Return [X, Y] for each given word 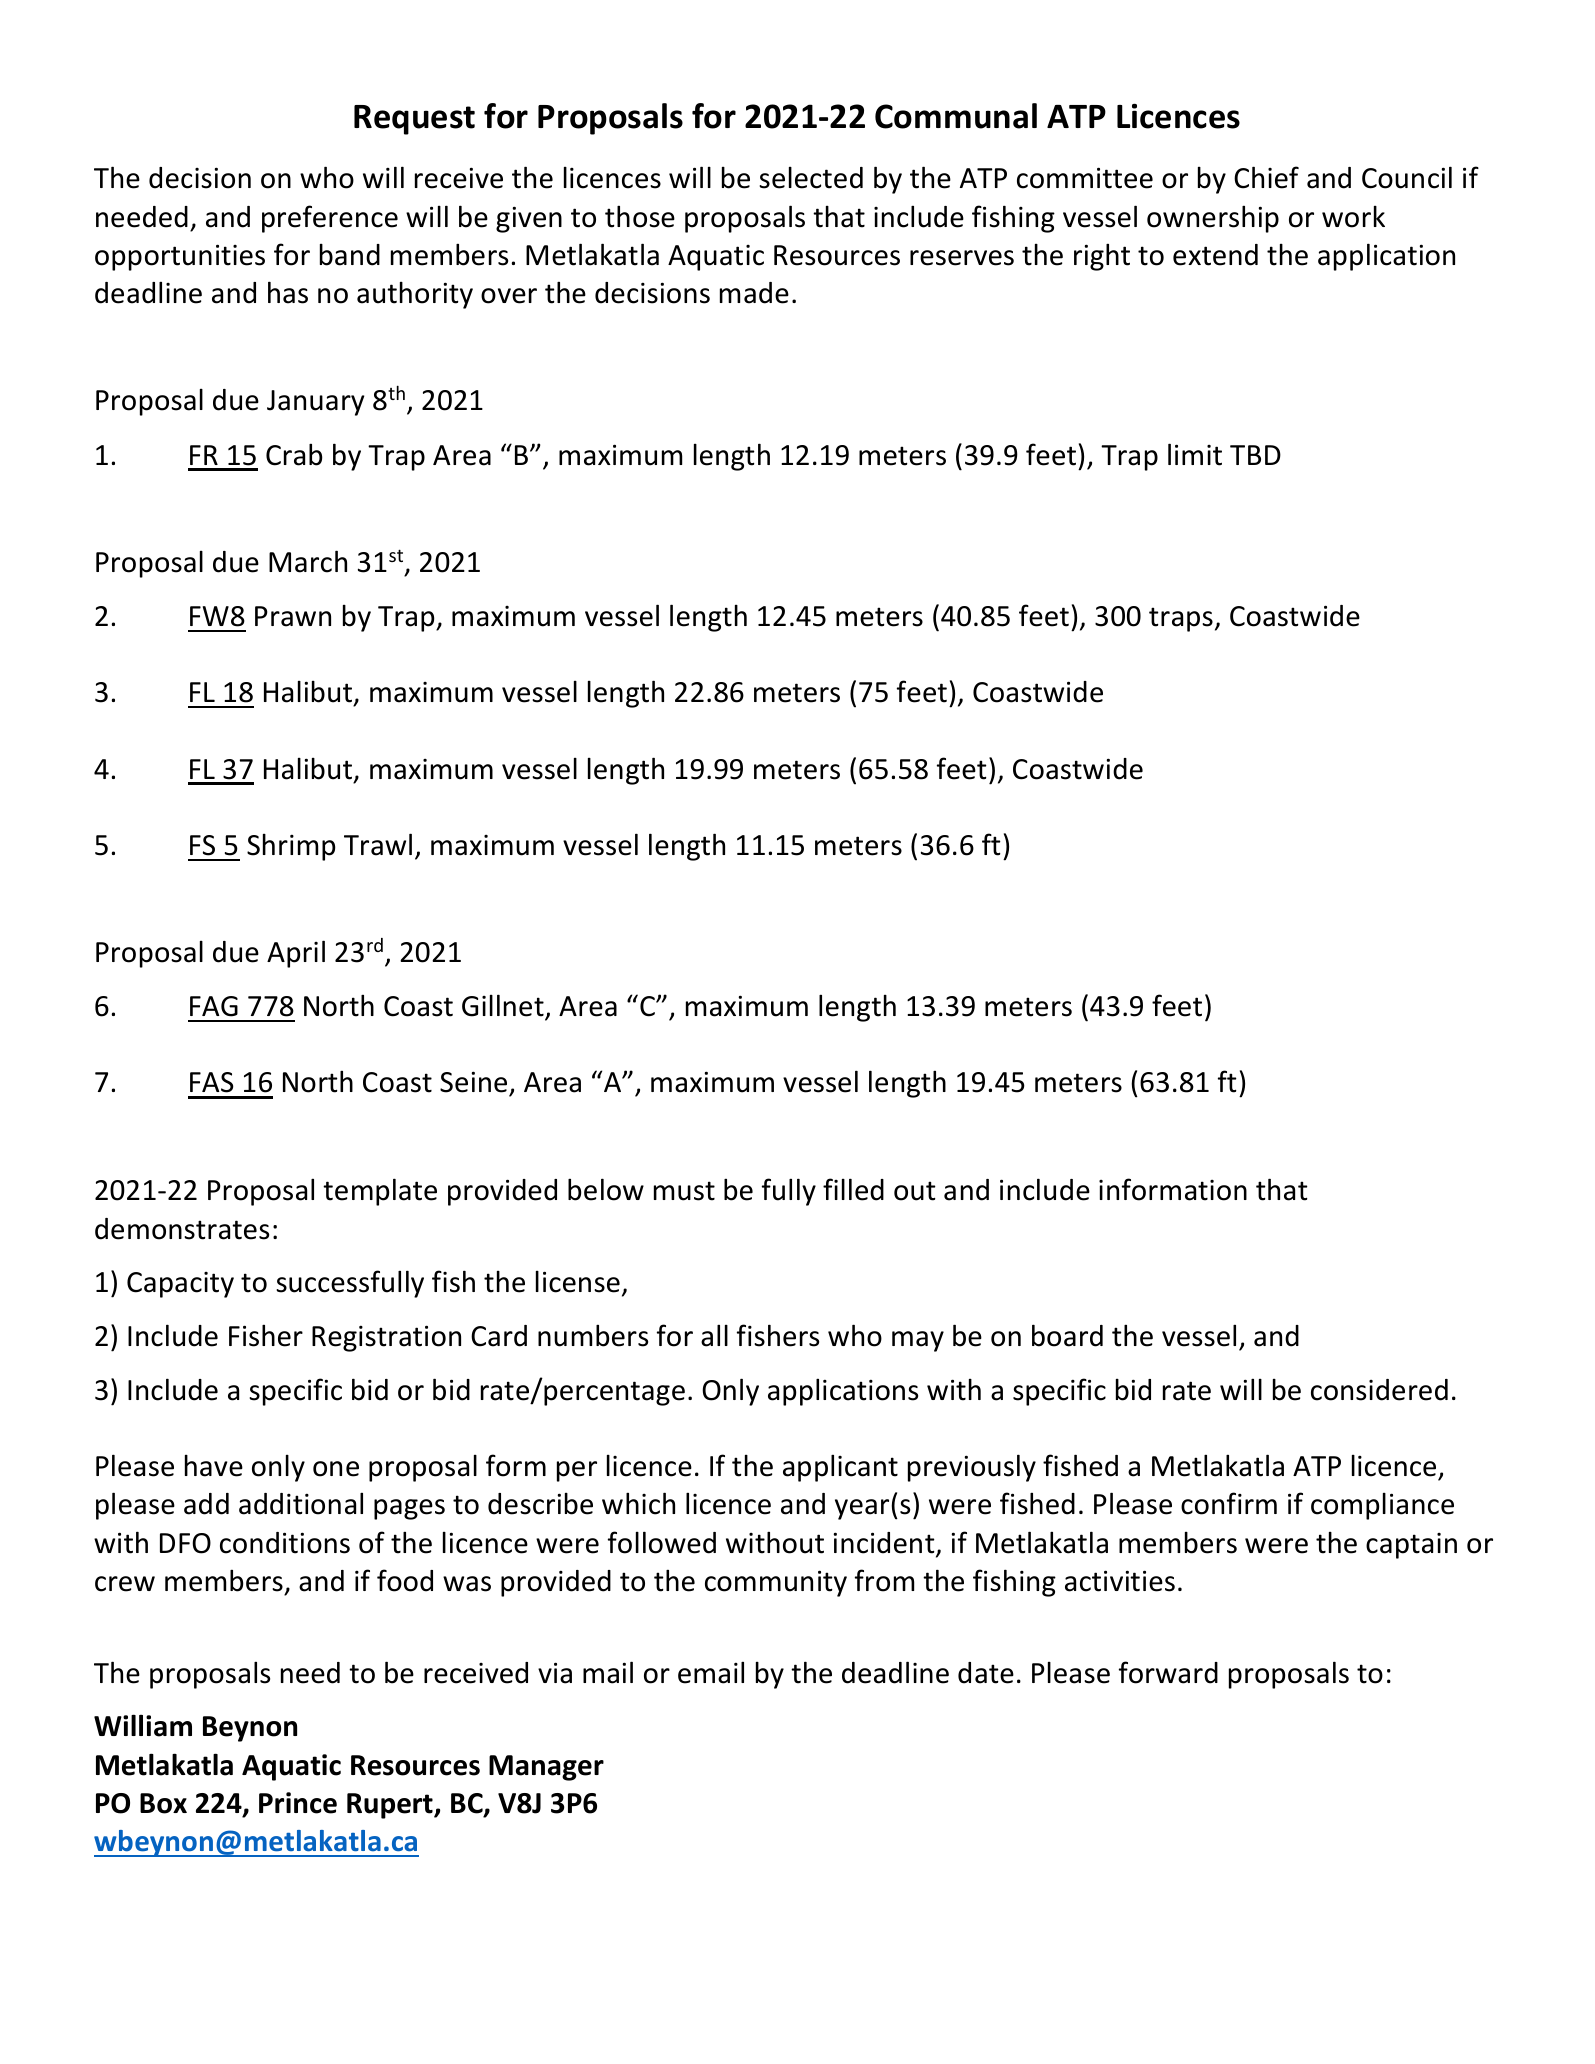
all [714, 1335]
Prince [298, 1803]
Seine [475, 1083]
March [308, 561]
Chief [1266, 177]
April [296, 954]
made [754, 293]
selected [811, 178]
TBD [1255, 455]
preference [330, 219]
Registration [386, 1338]
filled [853, 1189]
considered [1379, 1390]
